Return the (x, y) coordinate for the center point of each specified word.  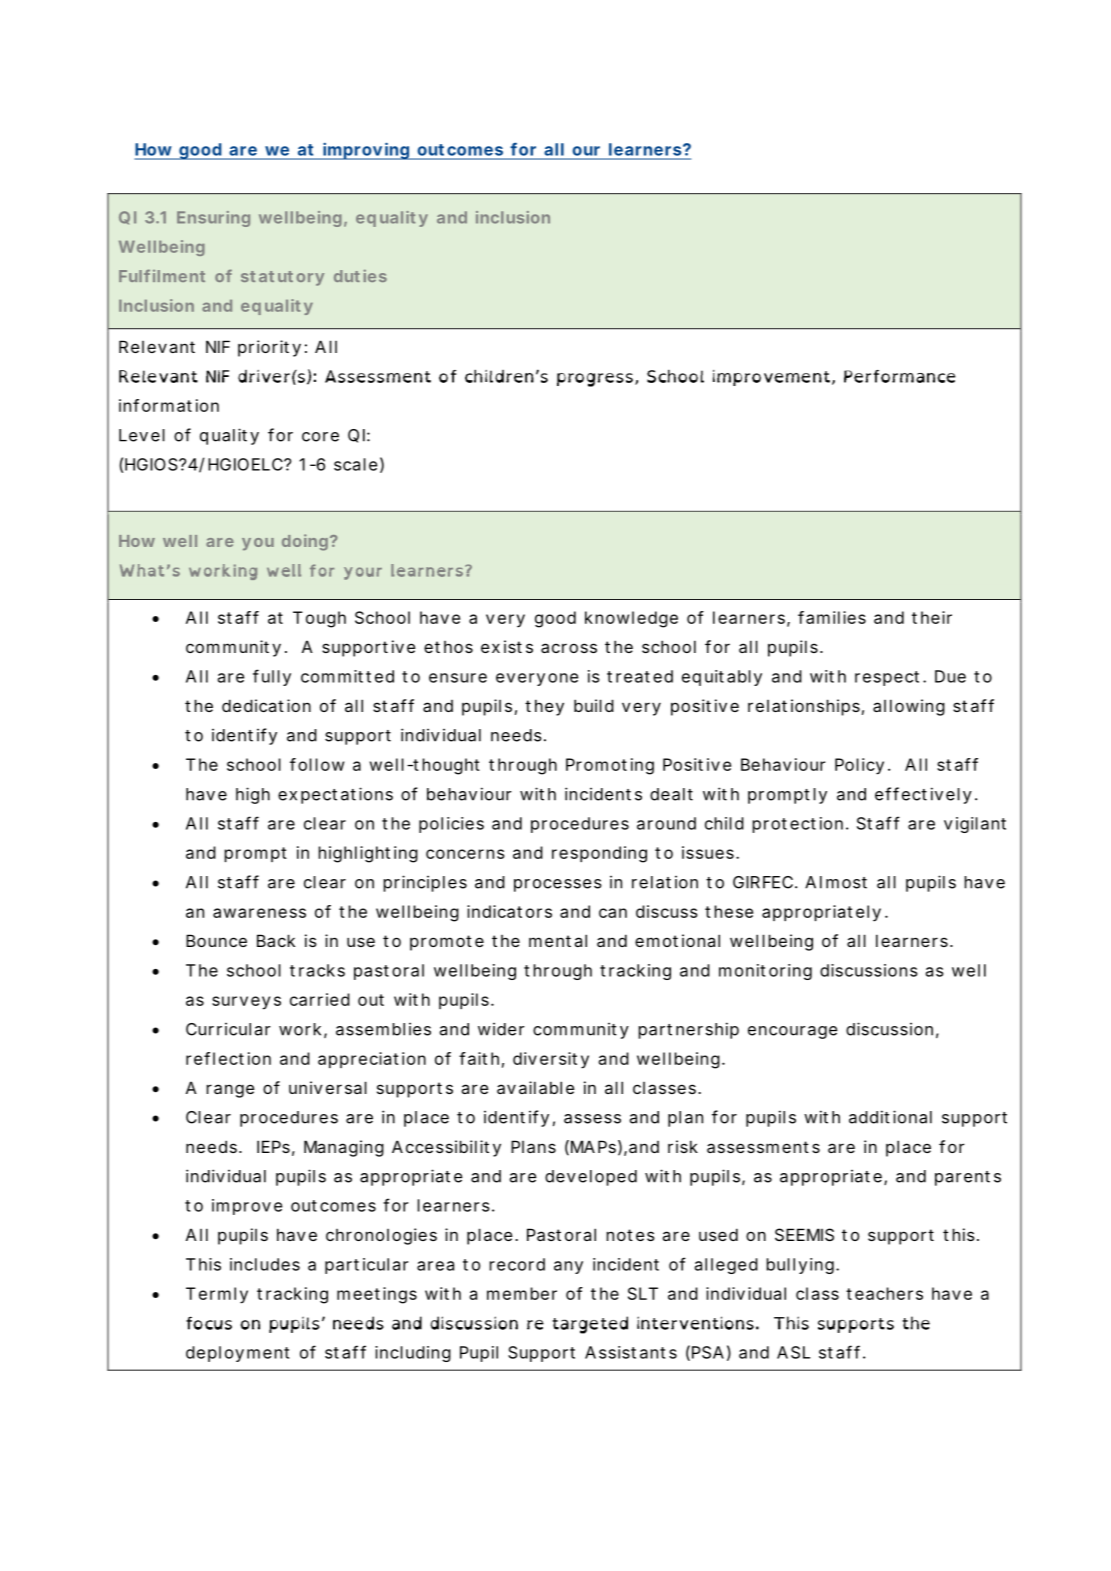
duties (360, 275)
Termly (217, 1295)
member (522, 1293)
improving (365, 151)
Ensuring (213, 219)
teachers (884, 1293)
